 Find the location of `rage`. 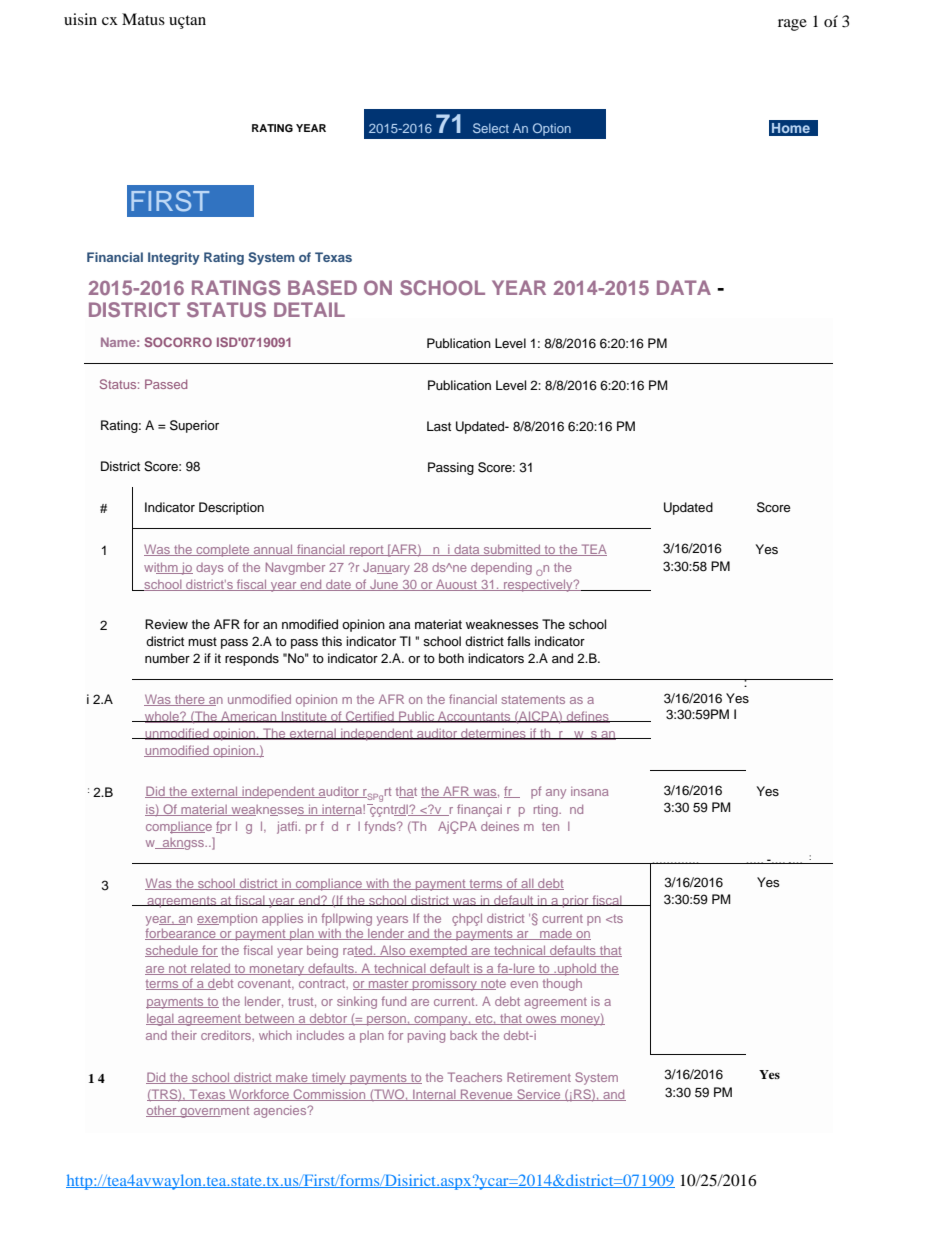

rage is located at coordinates (792, 25).
